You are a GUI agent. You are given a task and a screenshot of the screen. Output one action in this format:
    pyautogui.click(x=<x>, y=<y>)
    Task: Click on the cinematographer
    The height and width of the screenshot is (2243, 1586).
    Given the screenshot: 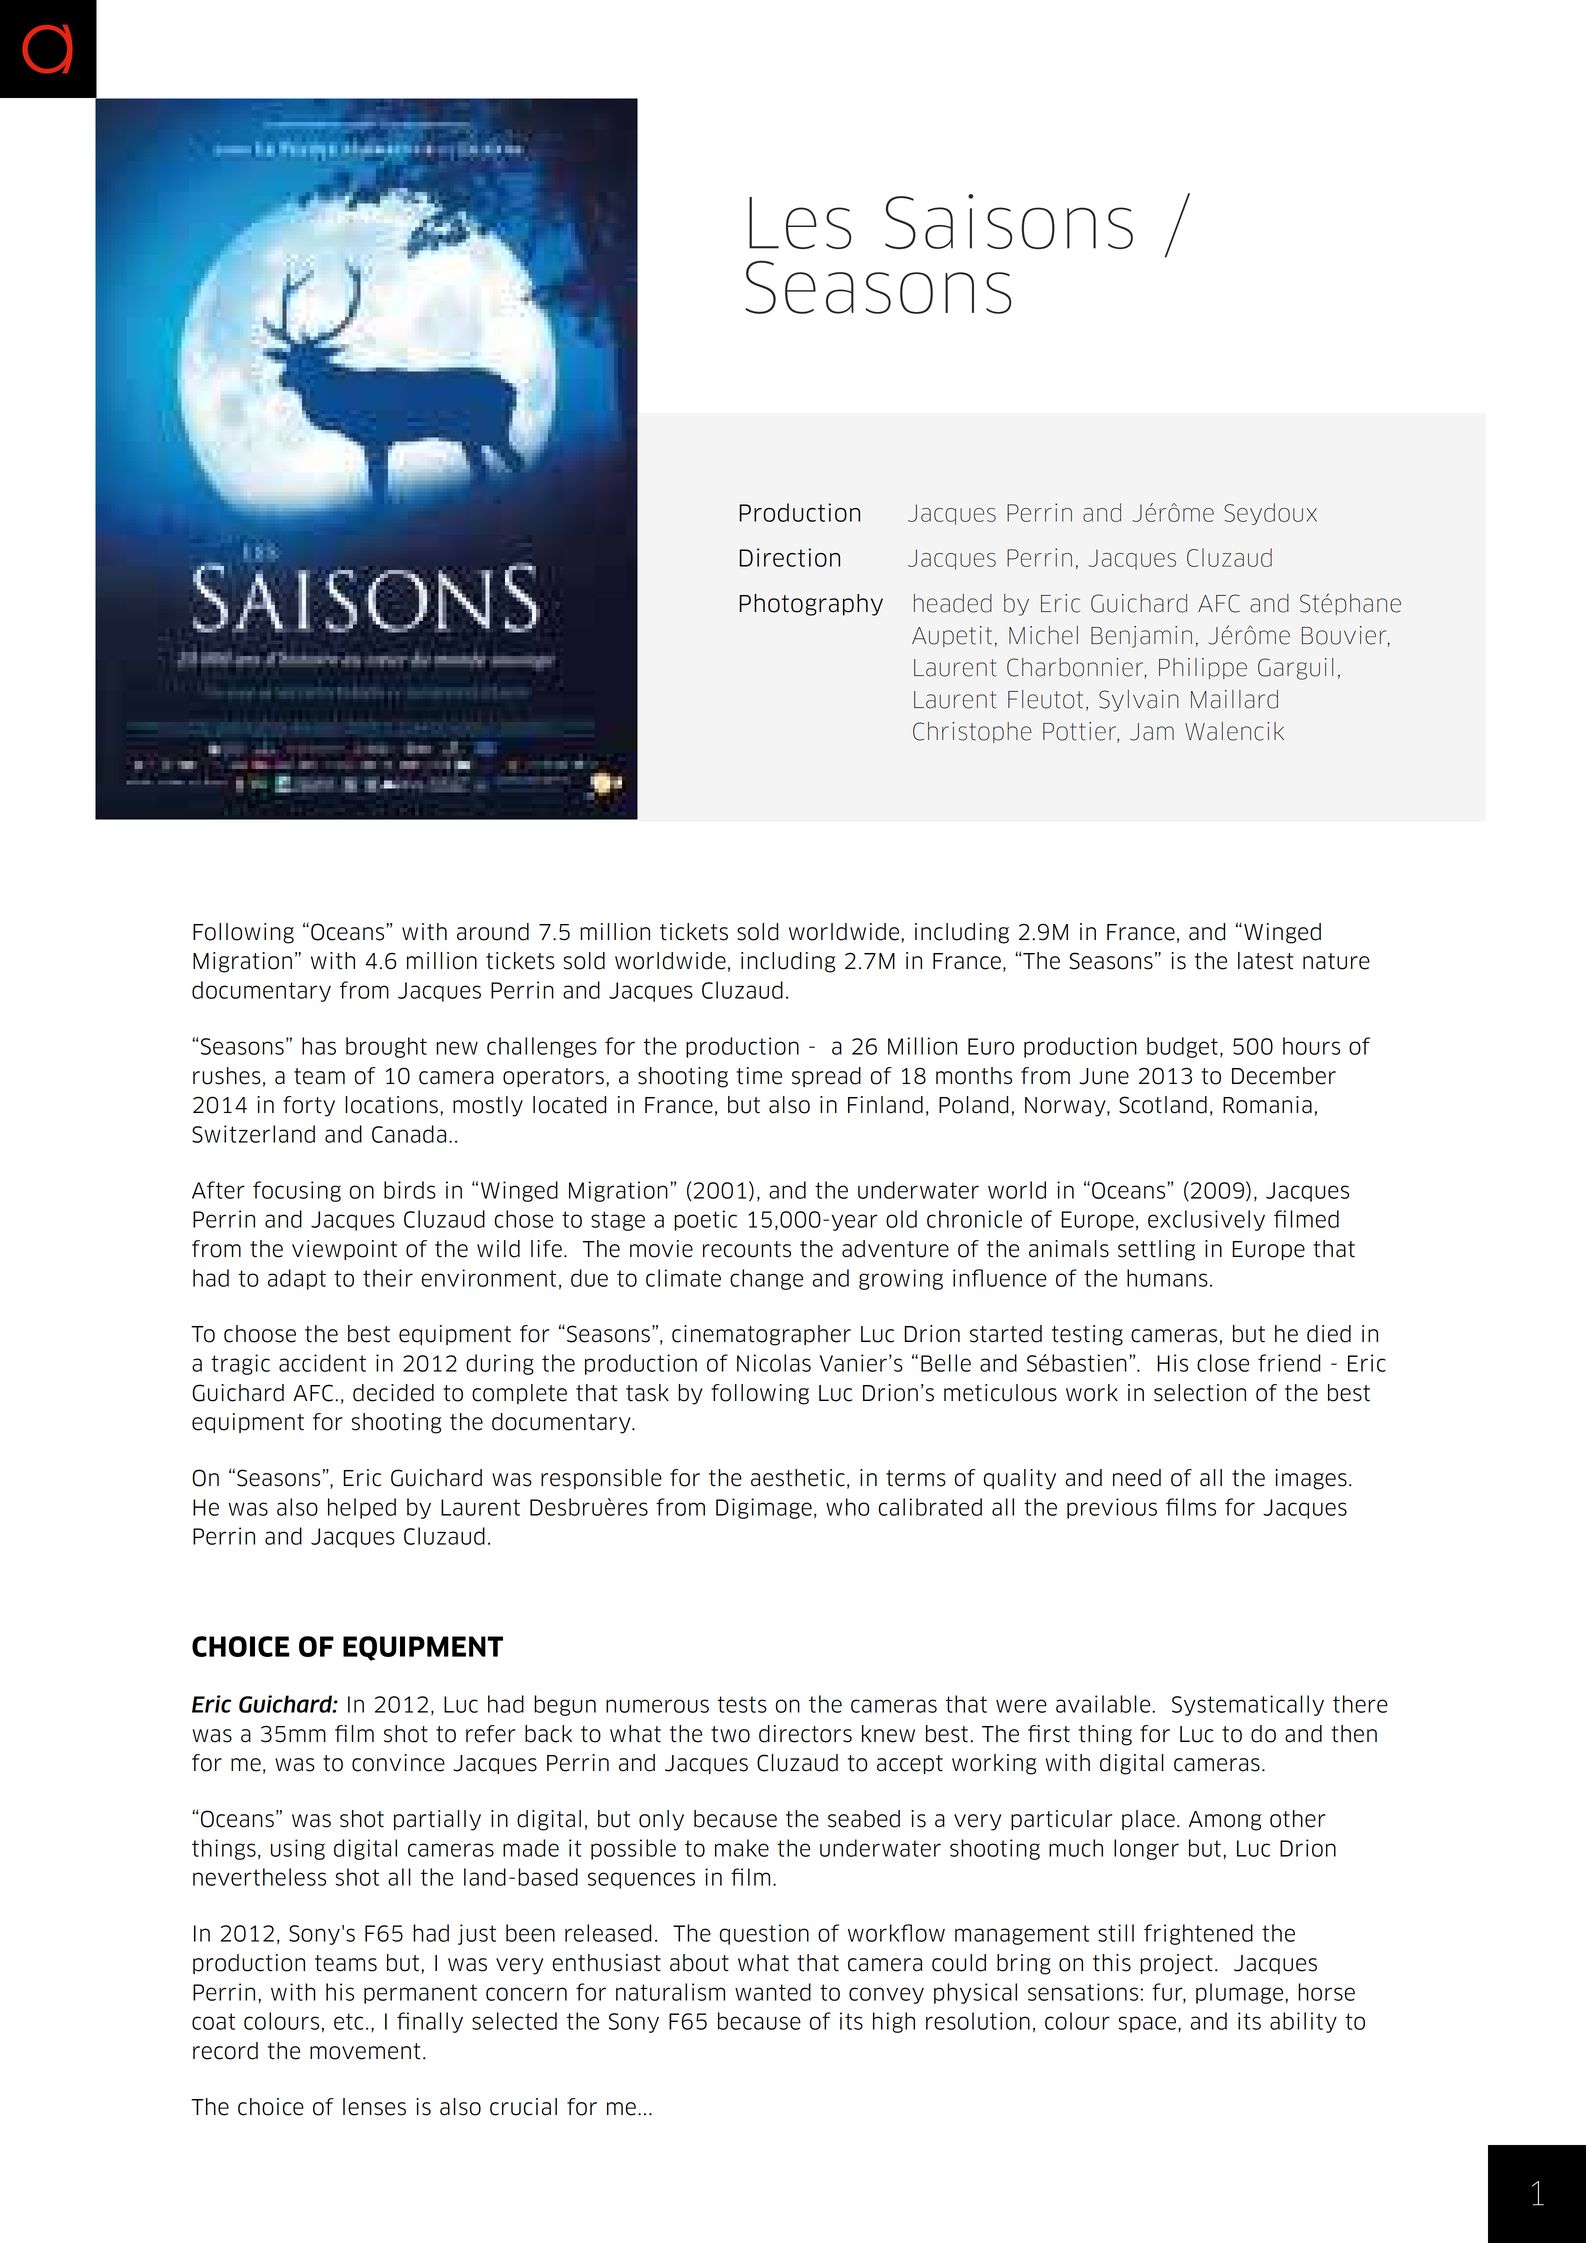 What is the action you would take?
    pyautogui.click(x=761, y=1335)
